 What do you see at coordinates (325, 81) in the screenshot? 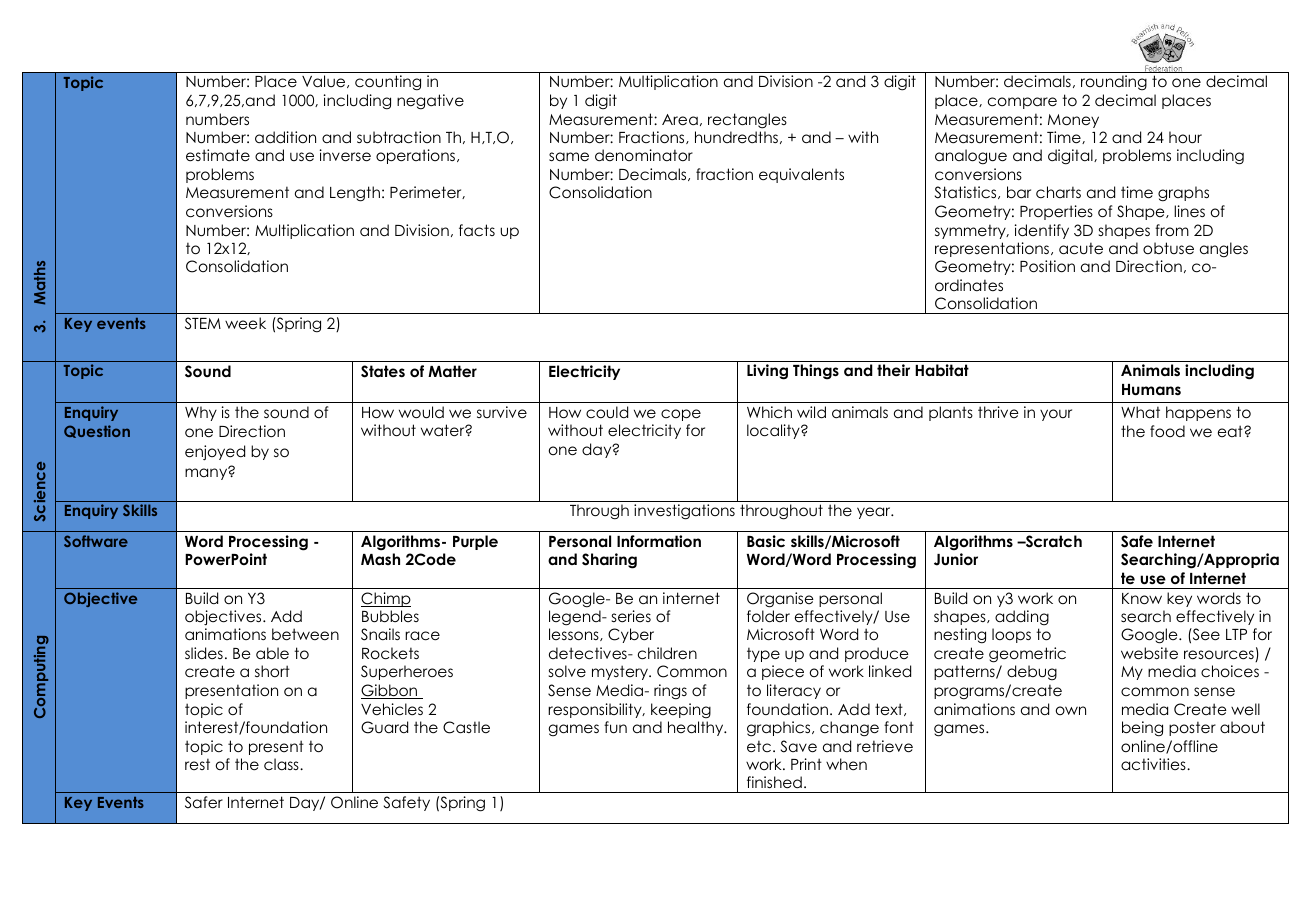
I see `Value` at bounding box center [325, 81].
